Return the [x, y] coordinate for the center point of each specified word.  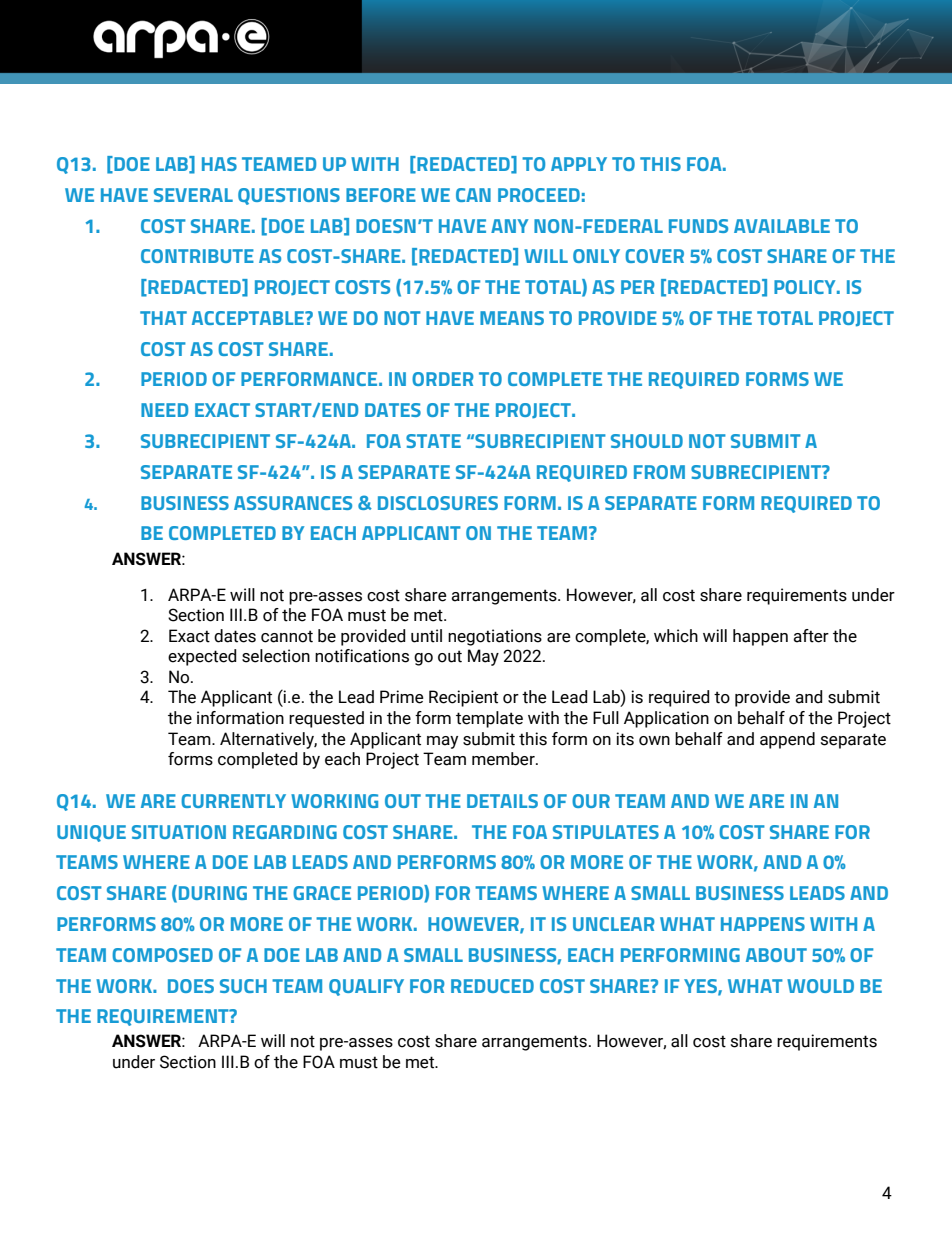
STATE [433, 441]
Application [666, 719]
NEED [164, 410]
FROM [659, 472]
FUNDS [698, 226]
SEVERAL [193, 195]
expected [202, 657]
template [489, 719]
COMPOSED [162, 955]
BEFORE [381, 195]
